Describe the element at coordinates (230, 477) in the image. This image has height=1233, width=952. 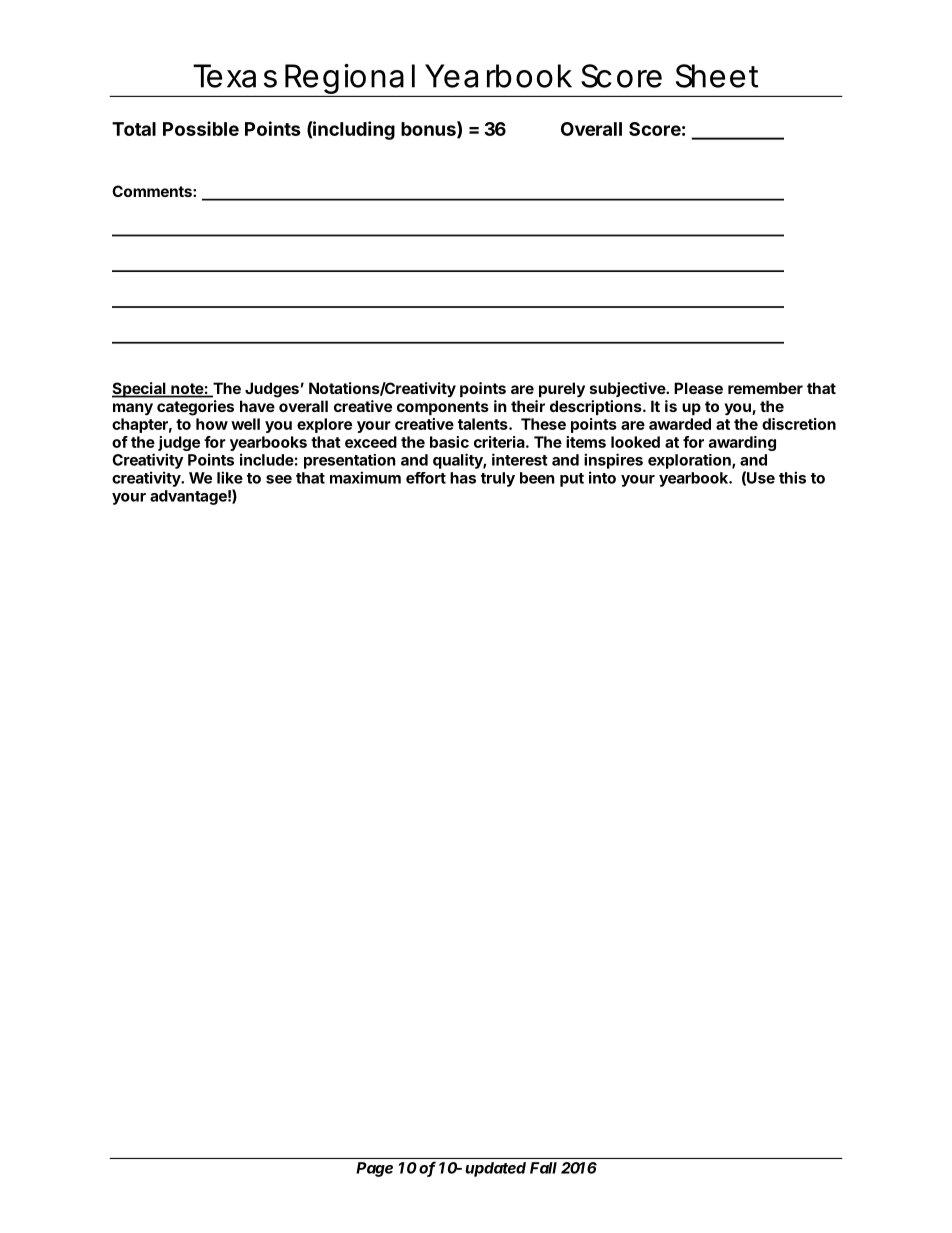
I see `like` at that location.
